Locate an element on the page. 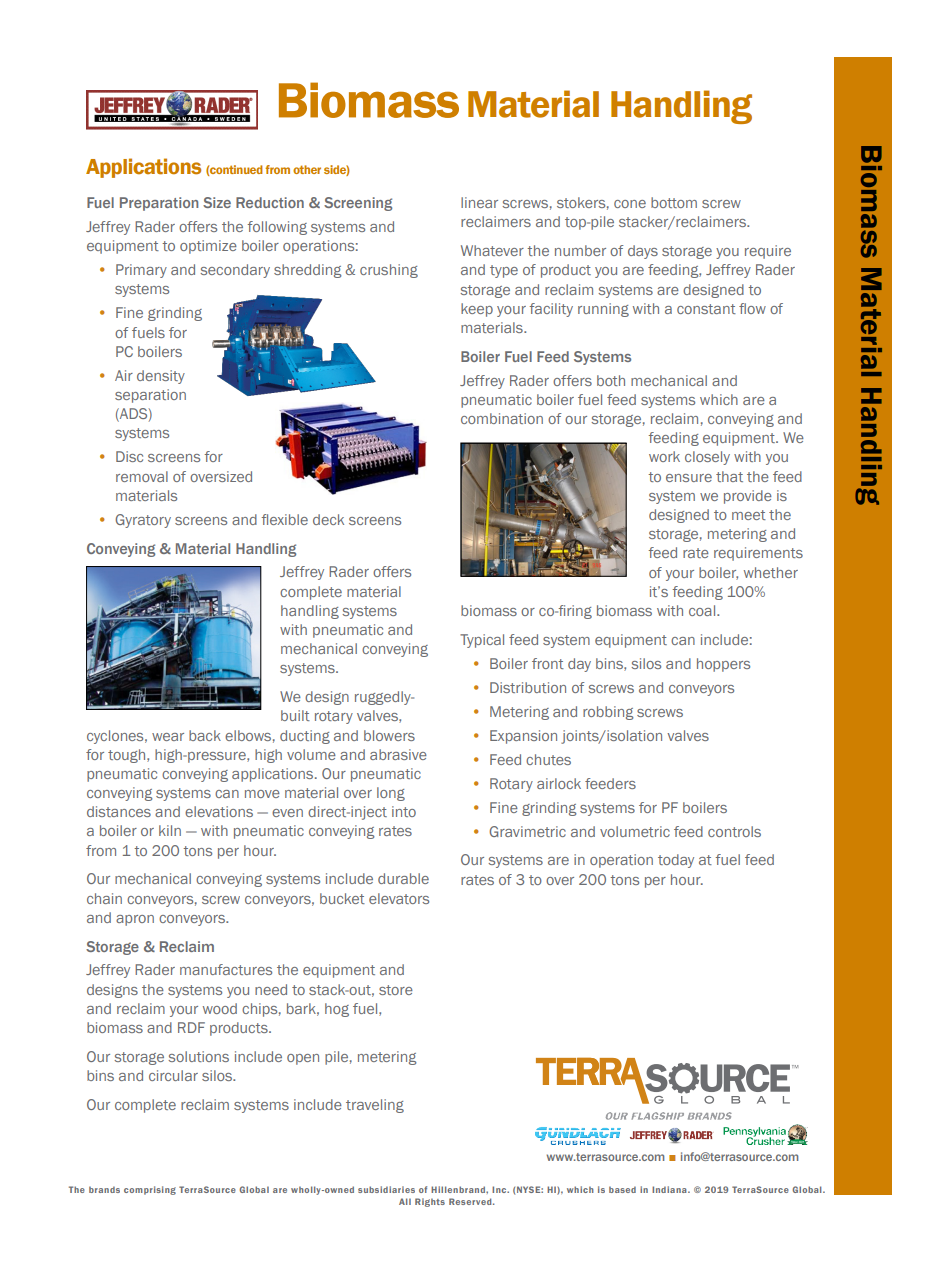 The image size is (952, 1267). comprising is located at coordinates (150, 1190).
